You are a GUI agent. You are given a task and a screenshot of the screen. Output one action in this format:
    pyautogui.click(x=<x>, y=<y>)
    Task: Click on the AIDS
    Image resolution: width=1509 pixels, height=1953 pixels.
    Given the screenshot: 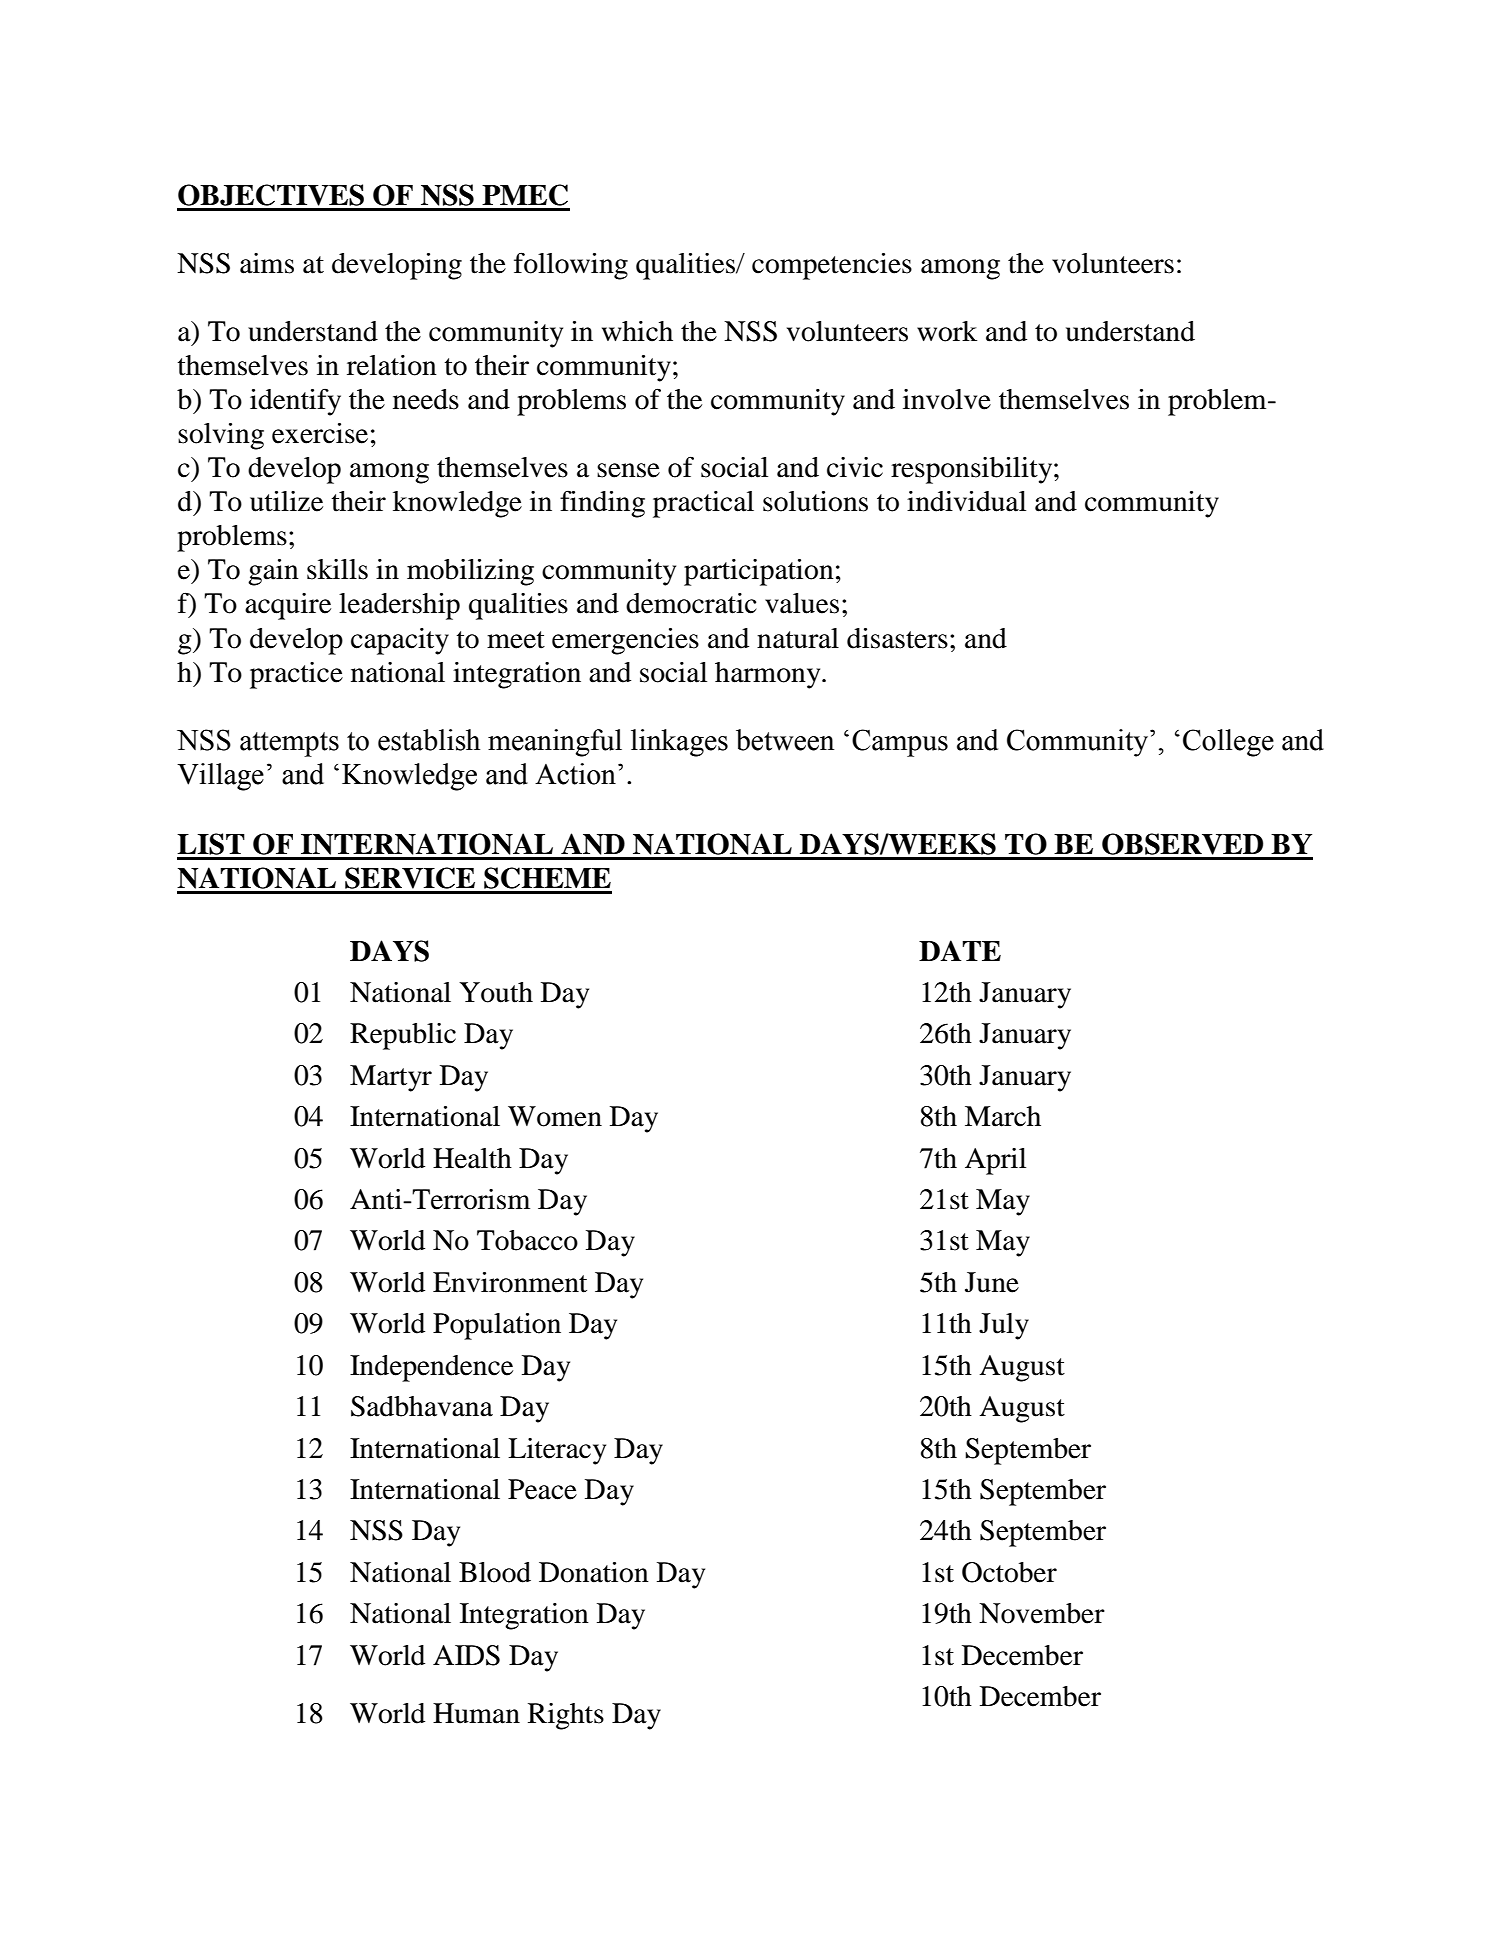 What is the action you would take?
    pyautogui.click(x=466, y=1655)
